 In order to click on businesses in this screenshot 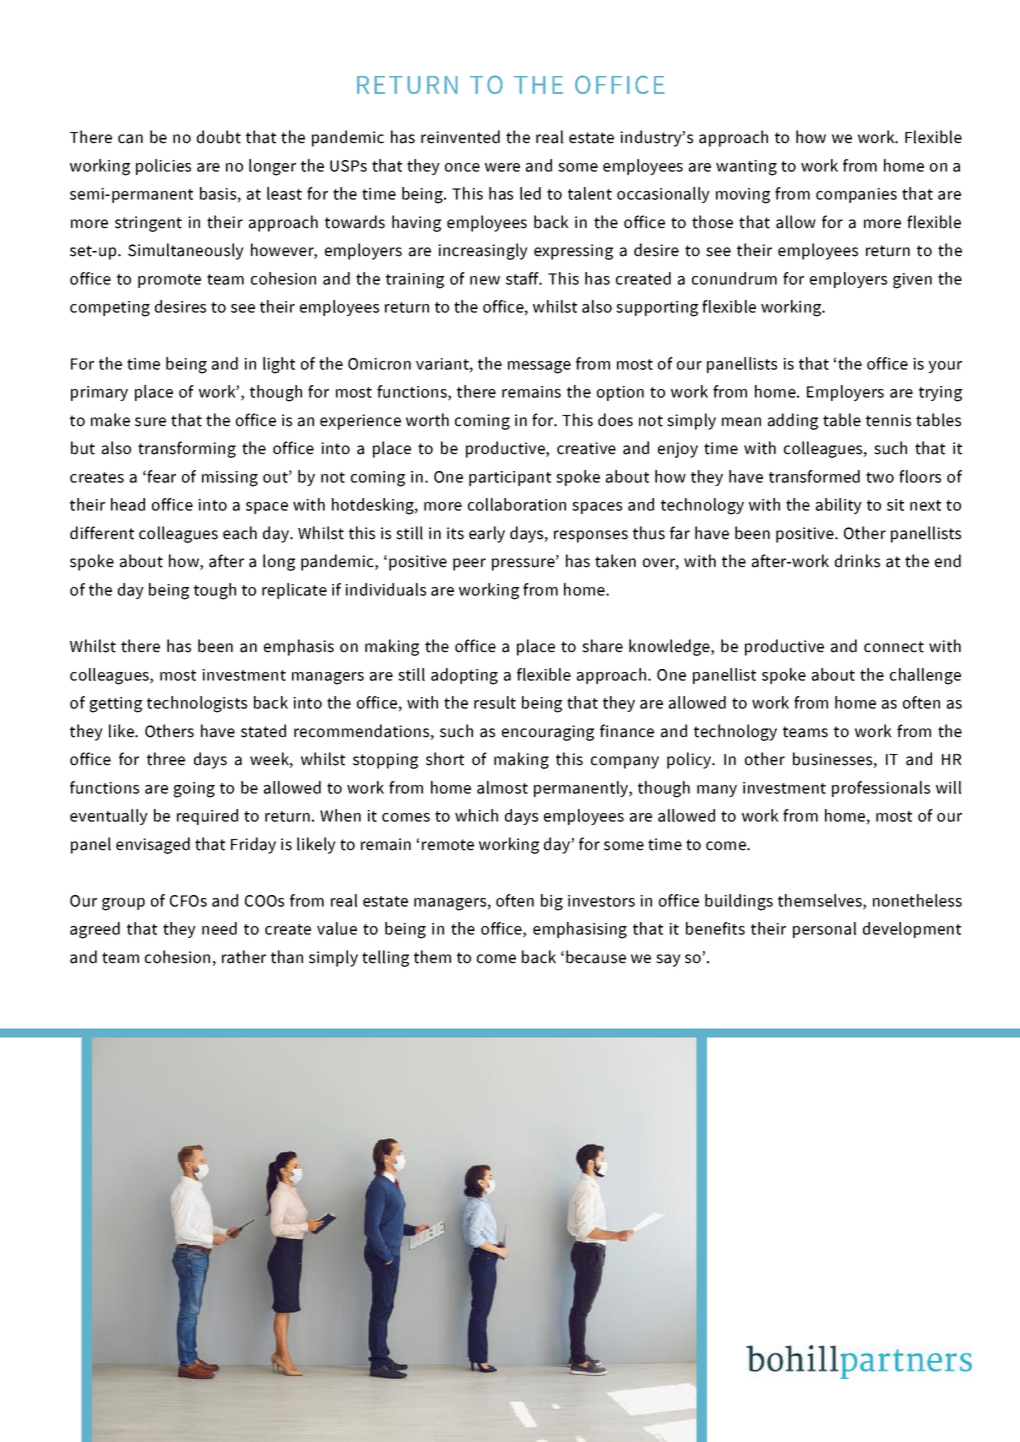, I will do `click(832, 759)`.
